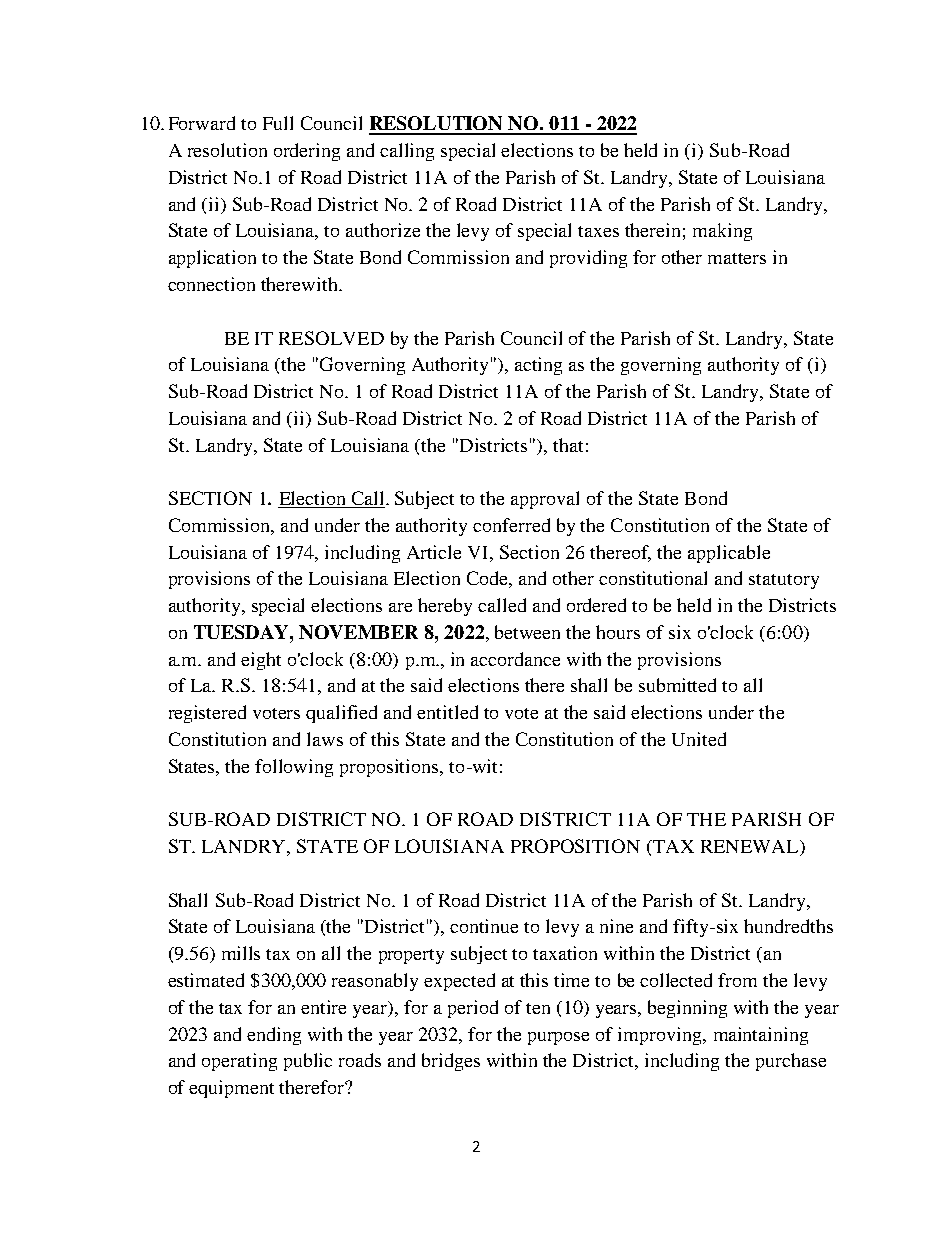  I want to click on bridges, so click(451, 1062).
